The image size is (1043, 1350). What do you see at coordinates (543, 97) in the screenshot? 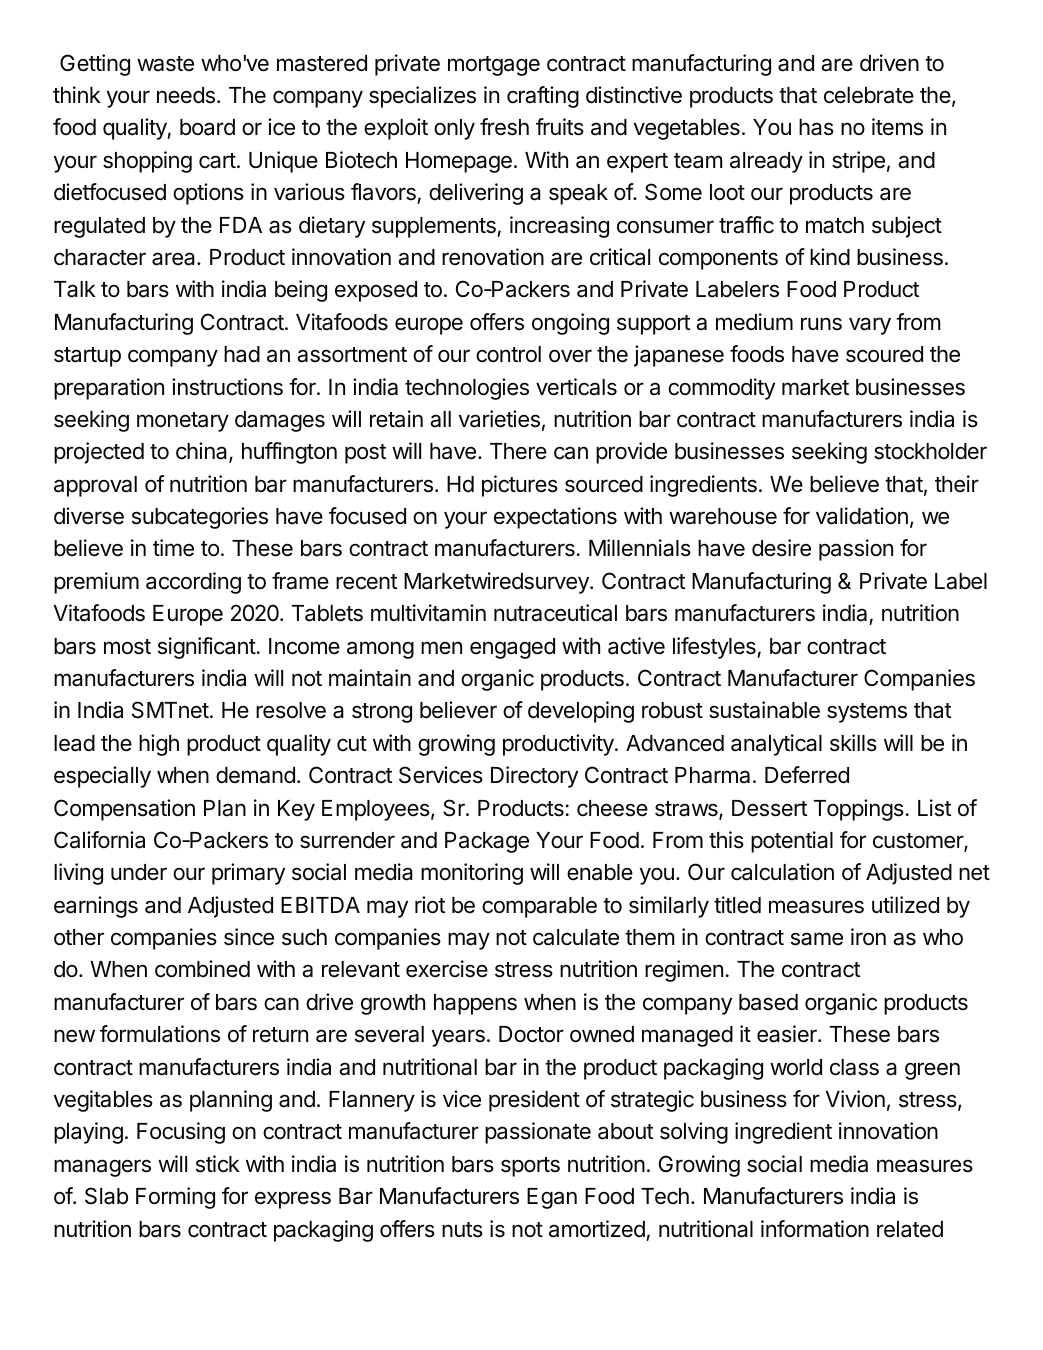
I see `crafting` at bounding box center [543, 97].
